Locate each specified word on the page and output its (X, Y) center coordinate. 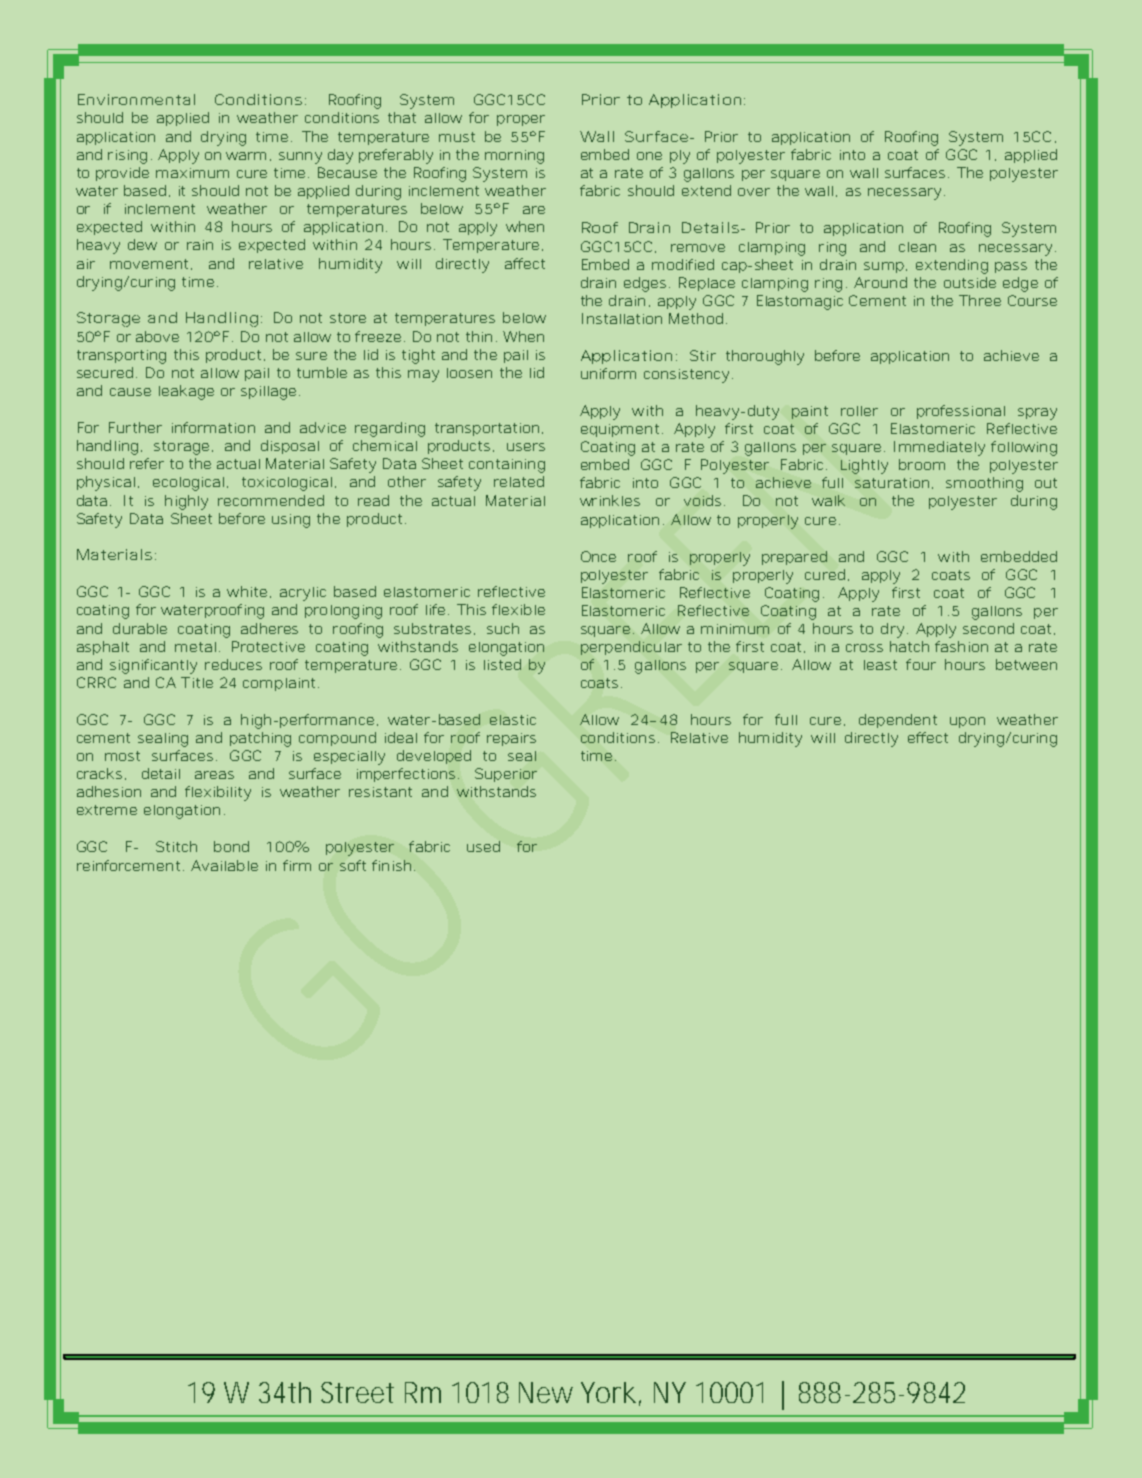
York (611, 1393)
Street (357, 1392)
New (546, 1392)
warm (246, 156)
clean (917, 247)
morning (514, 157)
